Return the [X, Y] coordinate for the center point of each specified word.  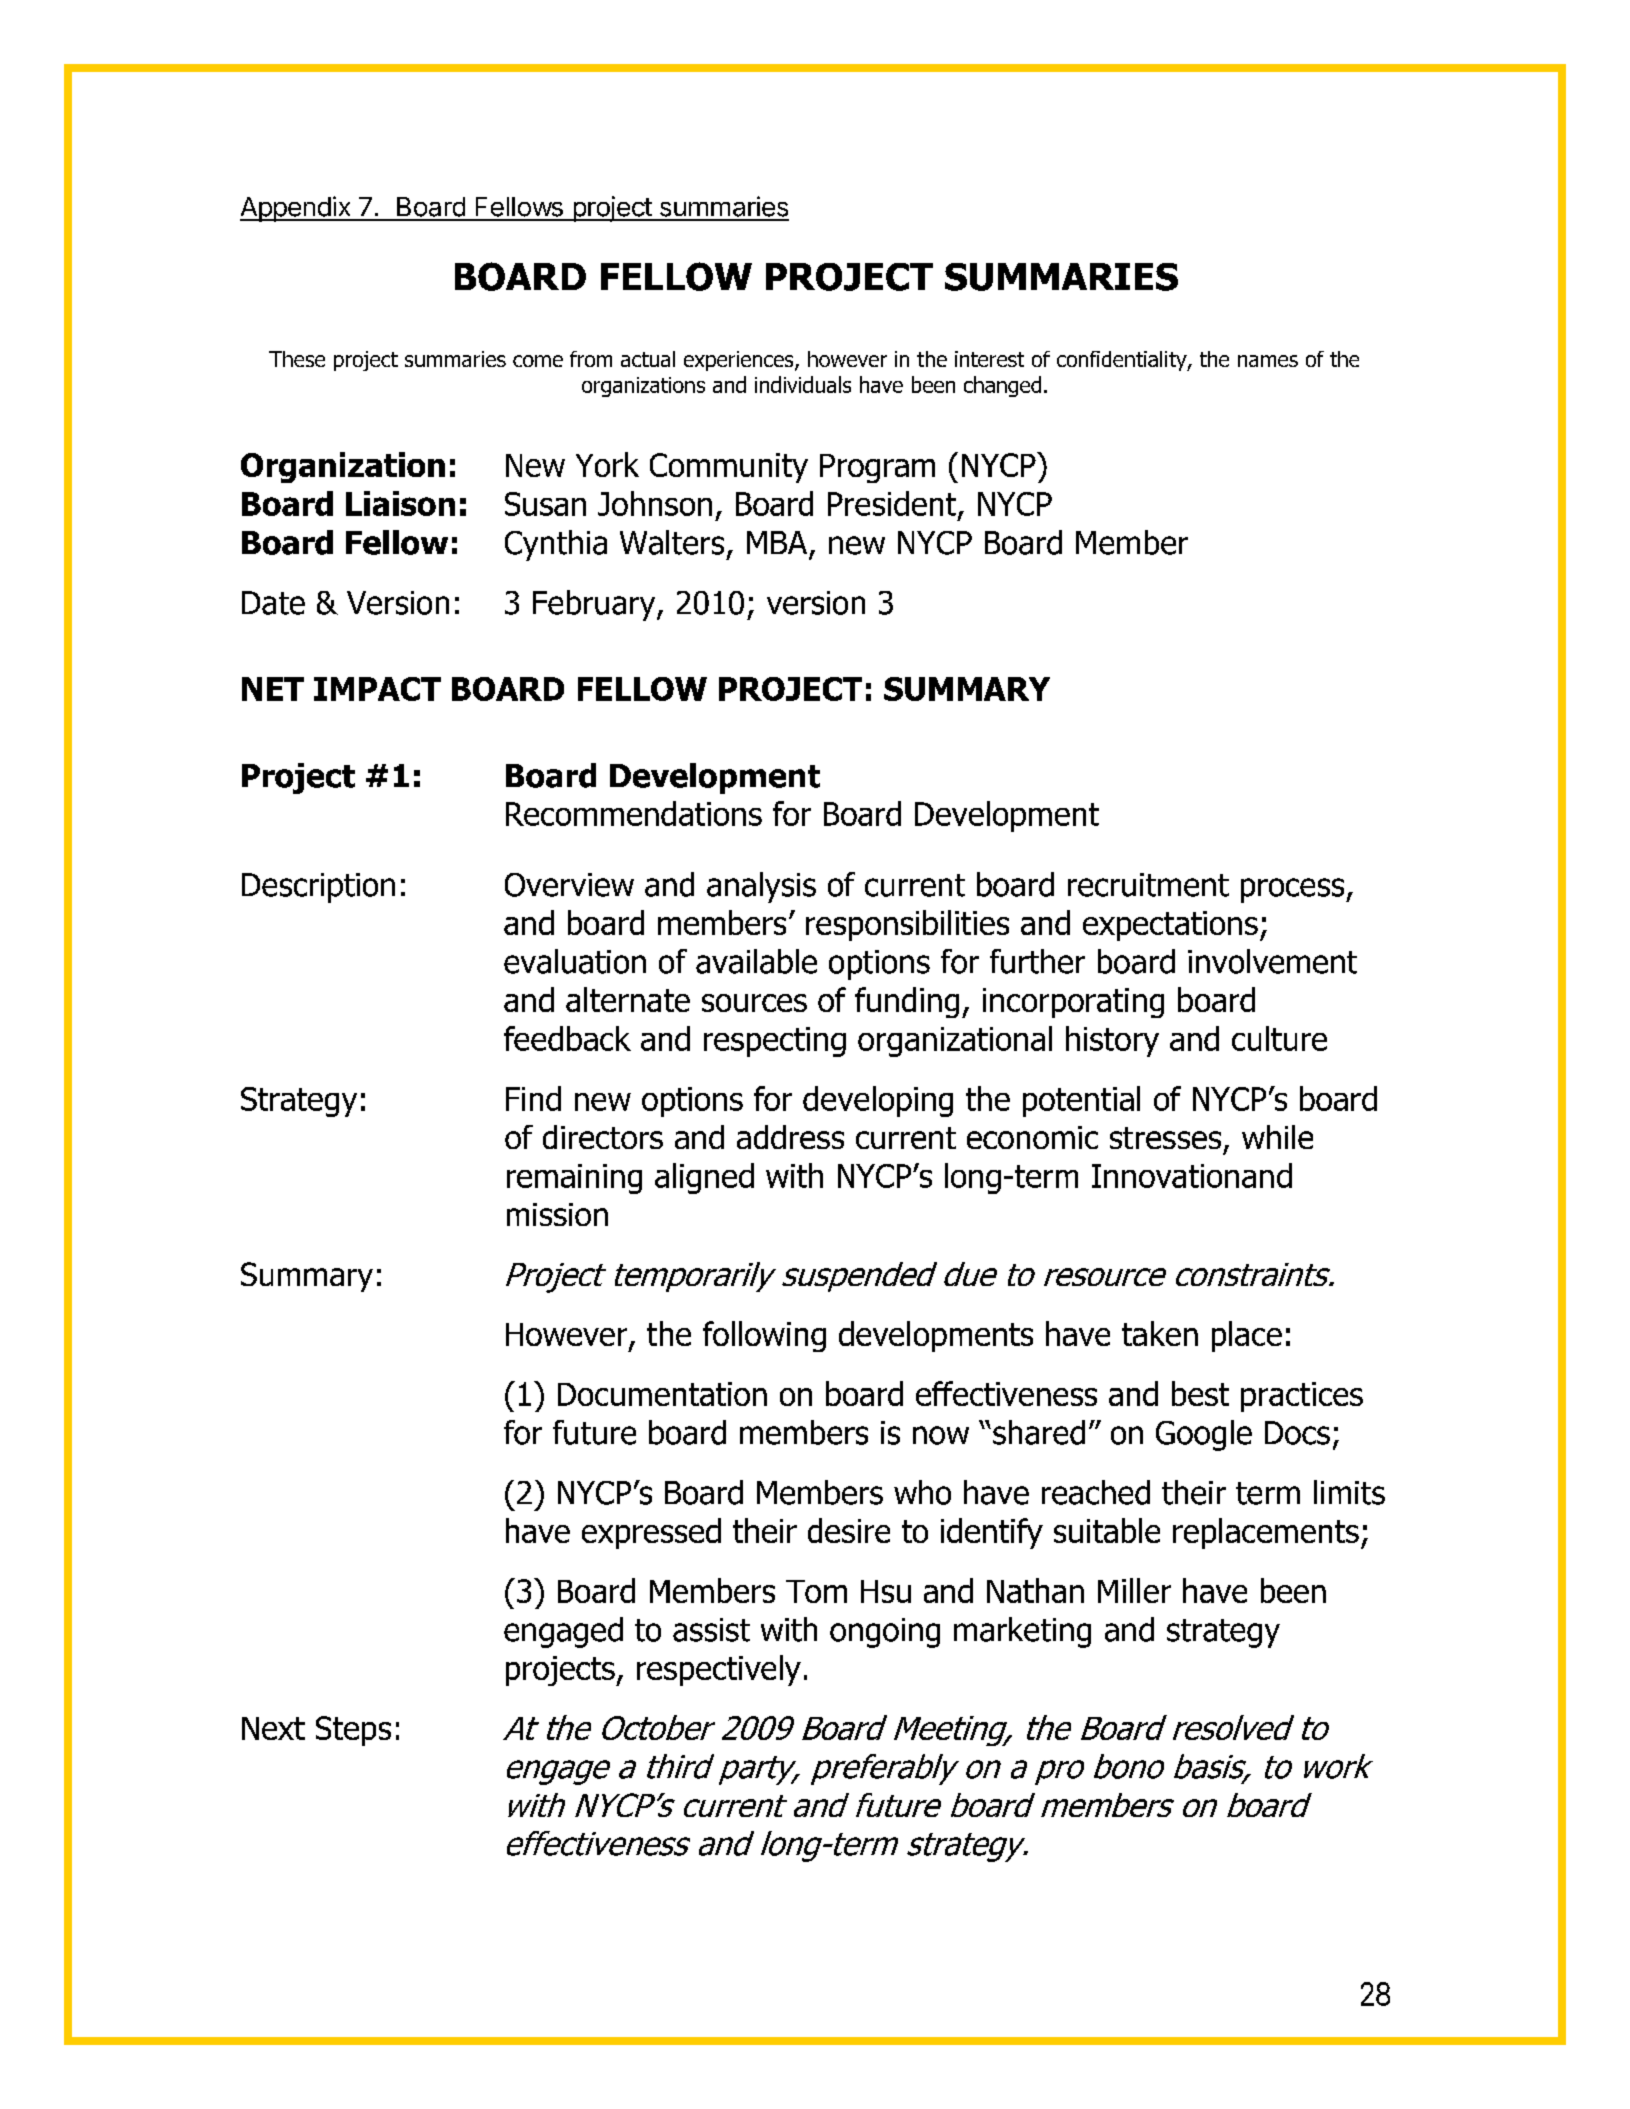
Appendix [296, 209]
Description [318, 888]
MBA [777, 542]
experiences [740, 361]
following [764, 1336]
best [1200, 1393]
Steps [353, 1731]
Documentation [662, 1394]
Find [533, 1098]
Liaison [400, 503]
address [790, 1137]
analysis [761, 887]
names [1268, 361]
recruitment [1148, 885]
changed [1002, 386]
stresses [1165, 1138]
